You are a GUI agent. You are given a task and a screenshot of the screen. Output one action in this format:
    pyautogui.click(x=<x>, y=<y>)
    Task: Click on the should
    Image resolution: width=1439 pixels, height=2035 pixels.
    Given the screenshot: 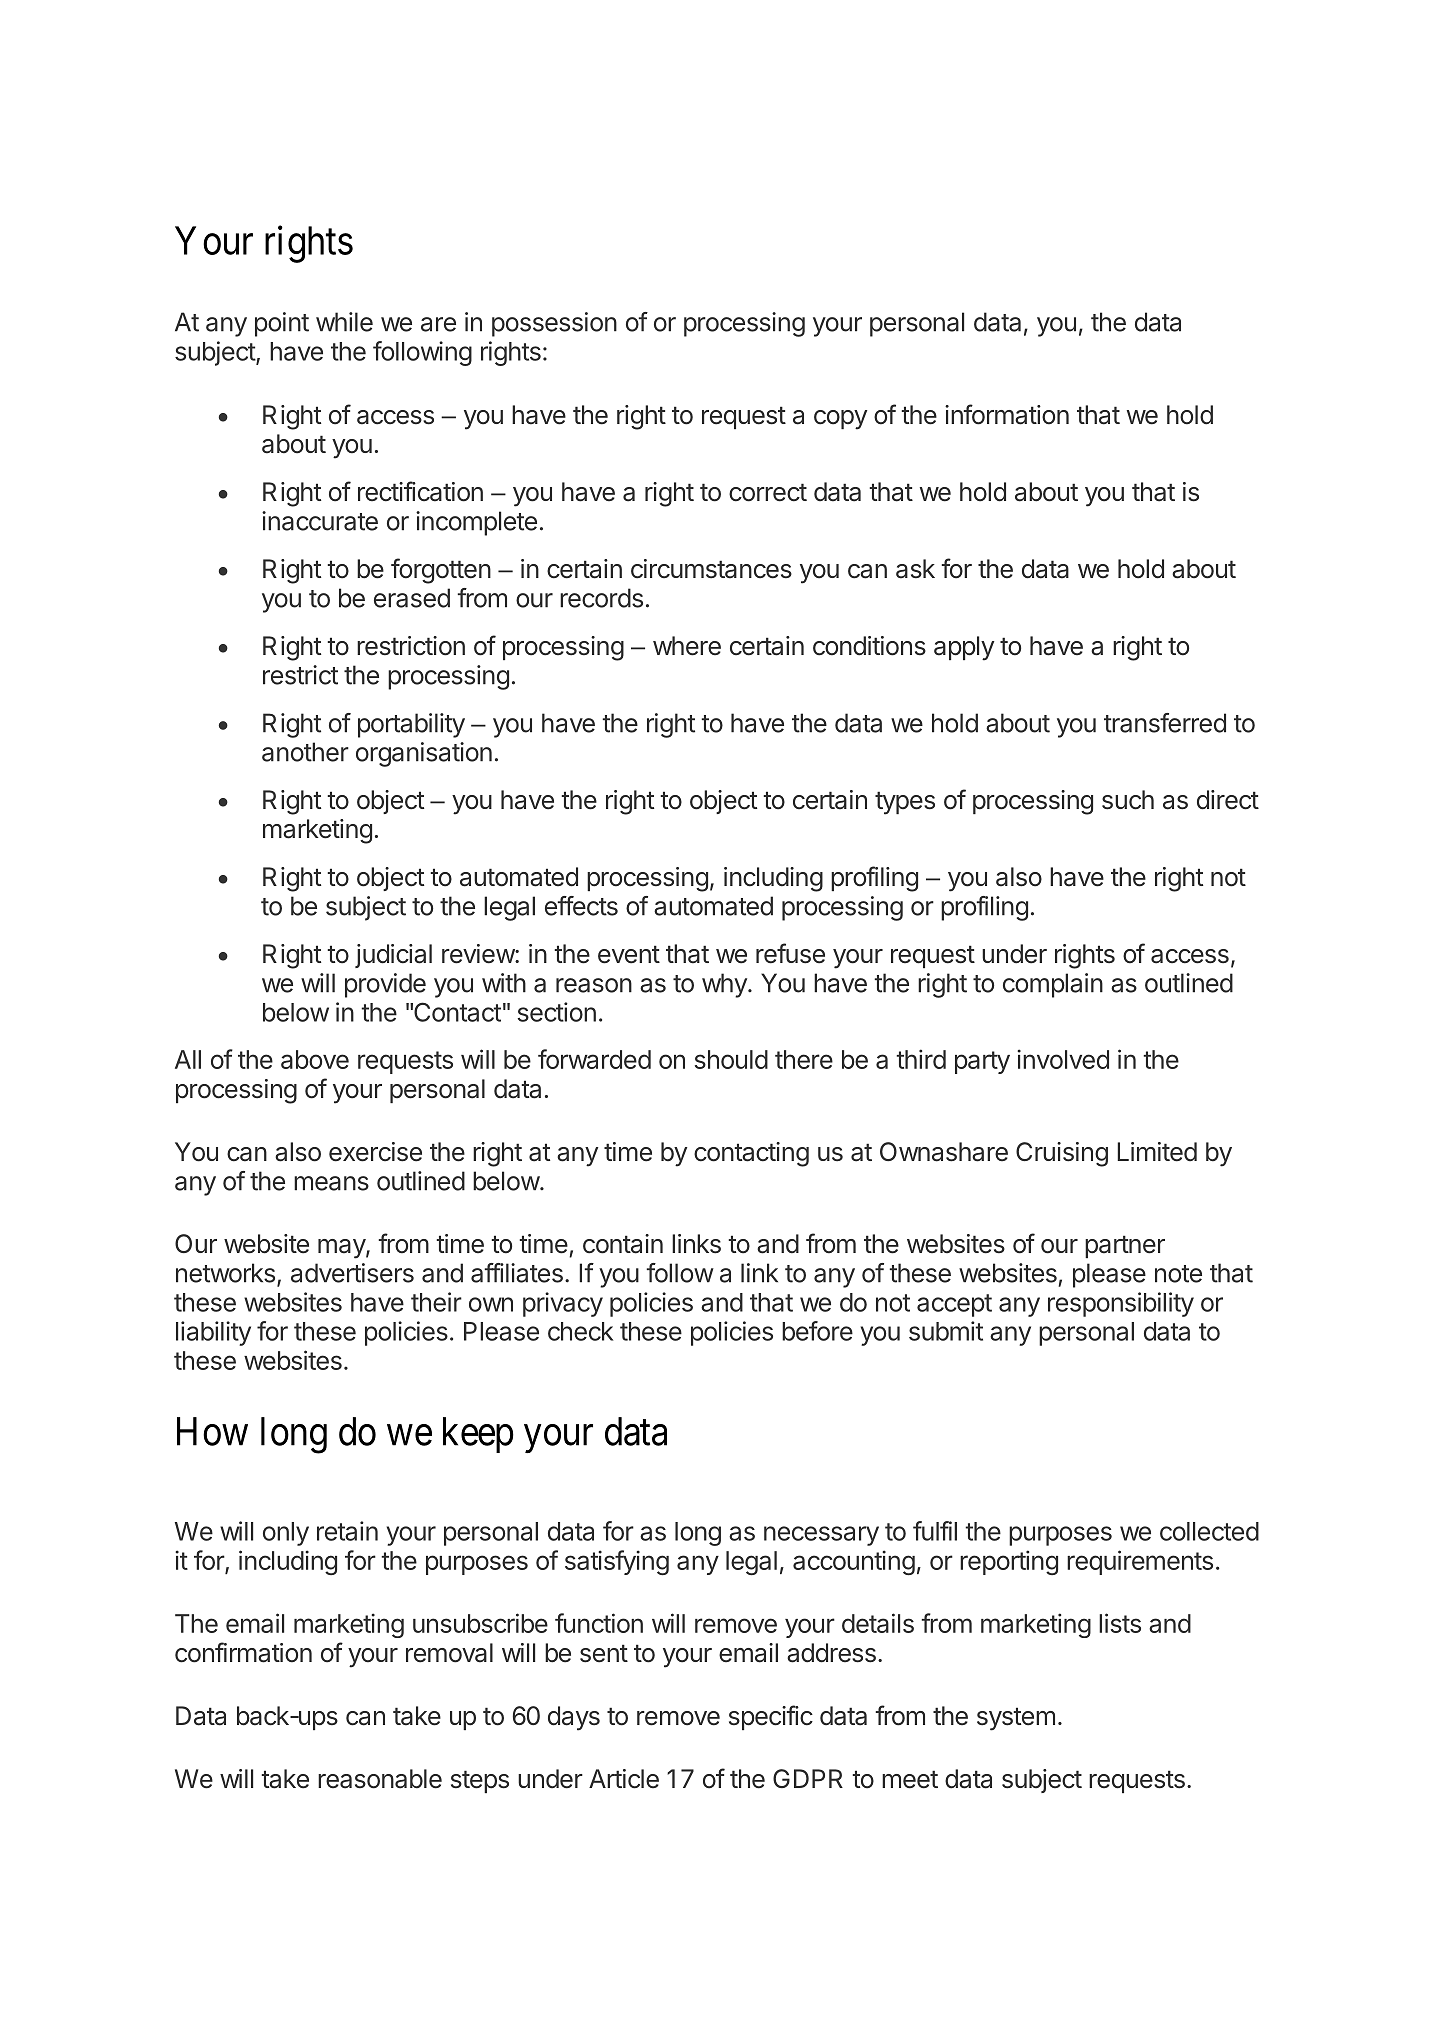 What is the action you would take?
    pyautogui.click(x=731, y=1059)
